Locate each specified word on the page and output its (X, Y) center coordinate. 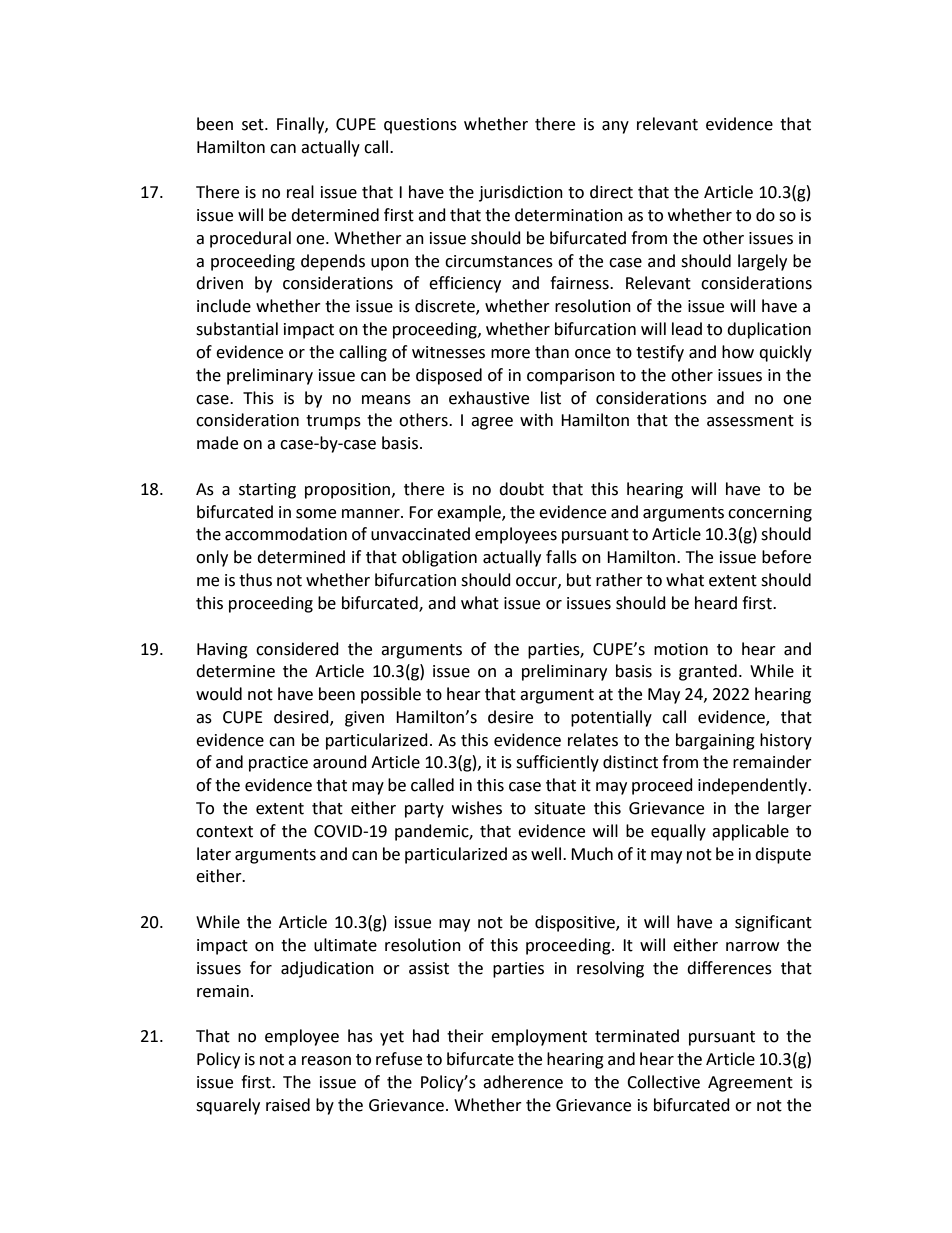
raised (288, 1105)
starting (267, 491)
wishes (477, 808)
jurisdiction (521, 193)
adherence (523, 1082)
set (254, 125)
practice (278, 764)
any (615, 127)
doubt (521, 489)
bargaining (715, 741)
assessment (750, 421)
